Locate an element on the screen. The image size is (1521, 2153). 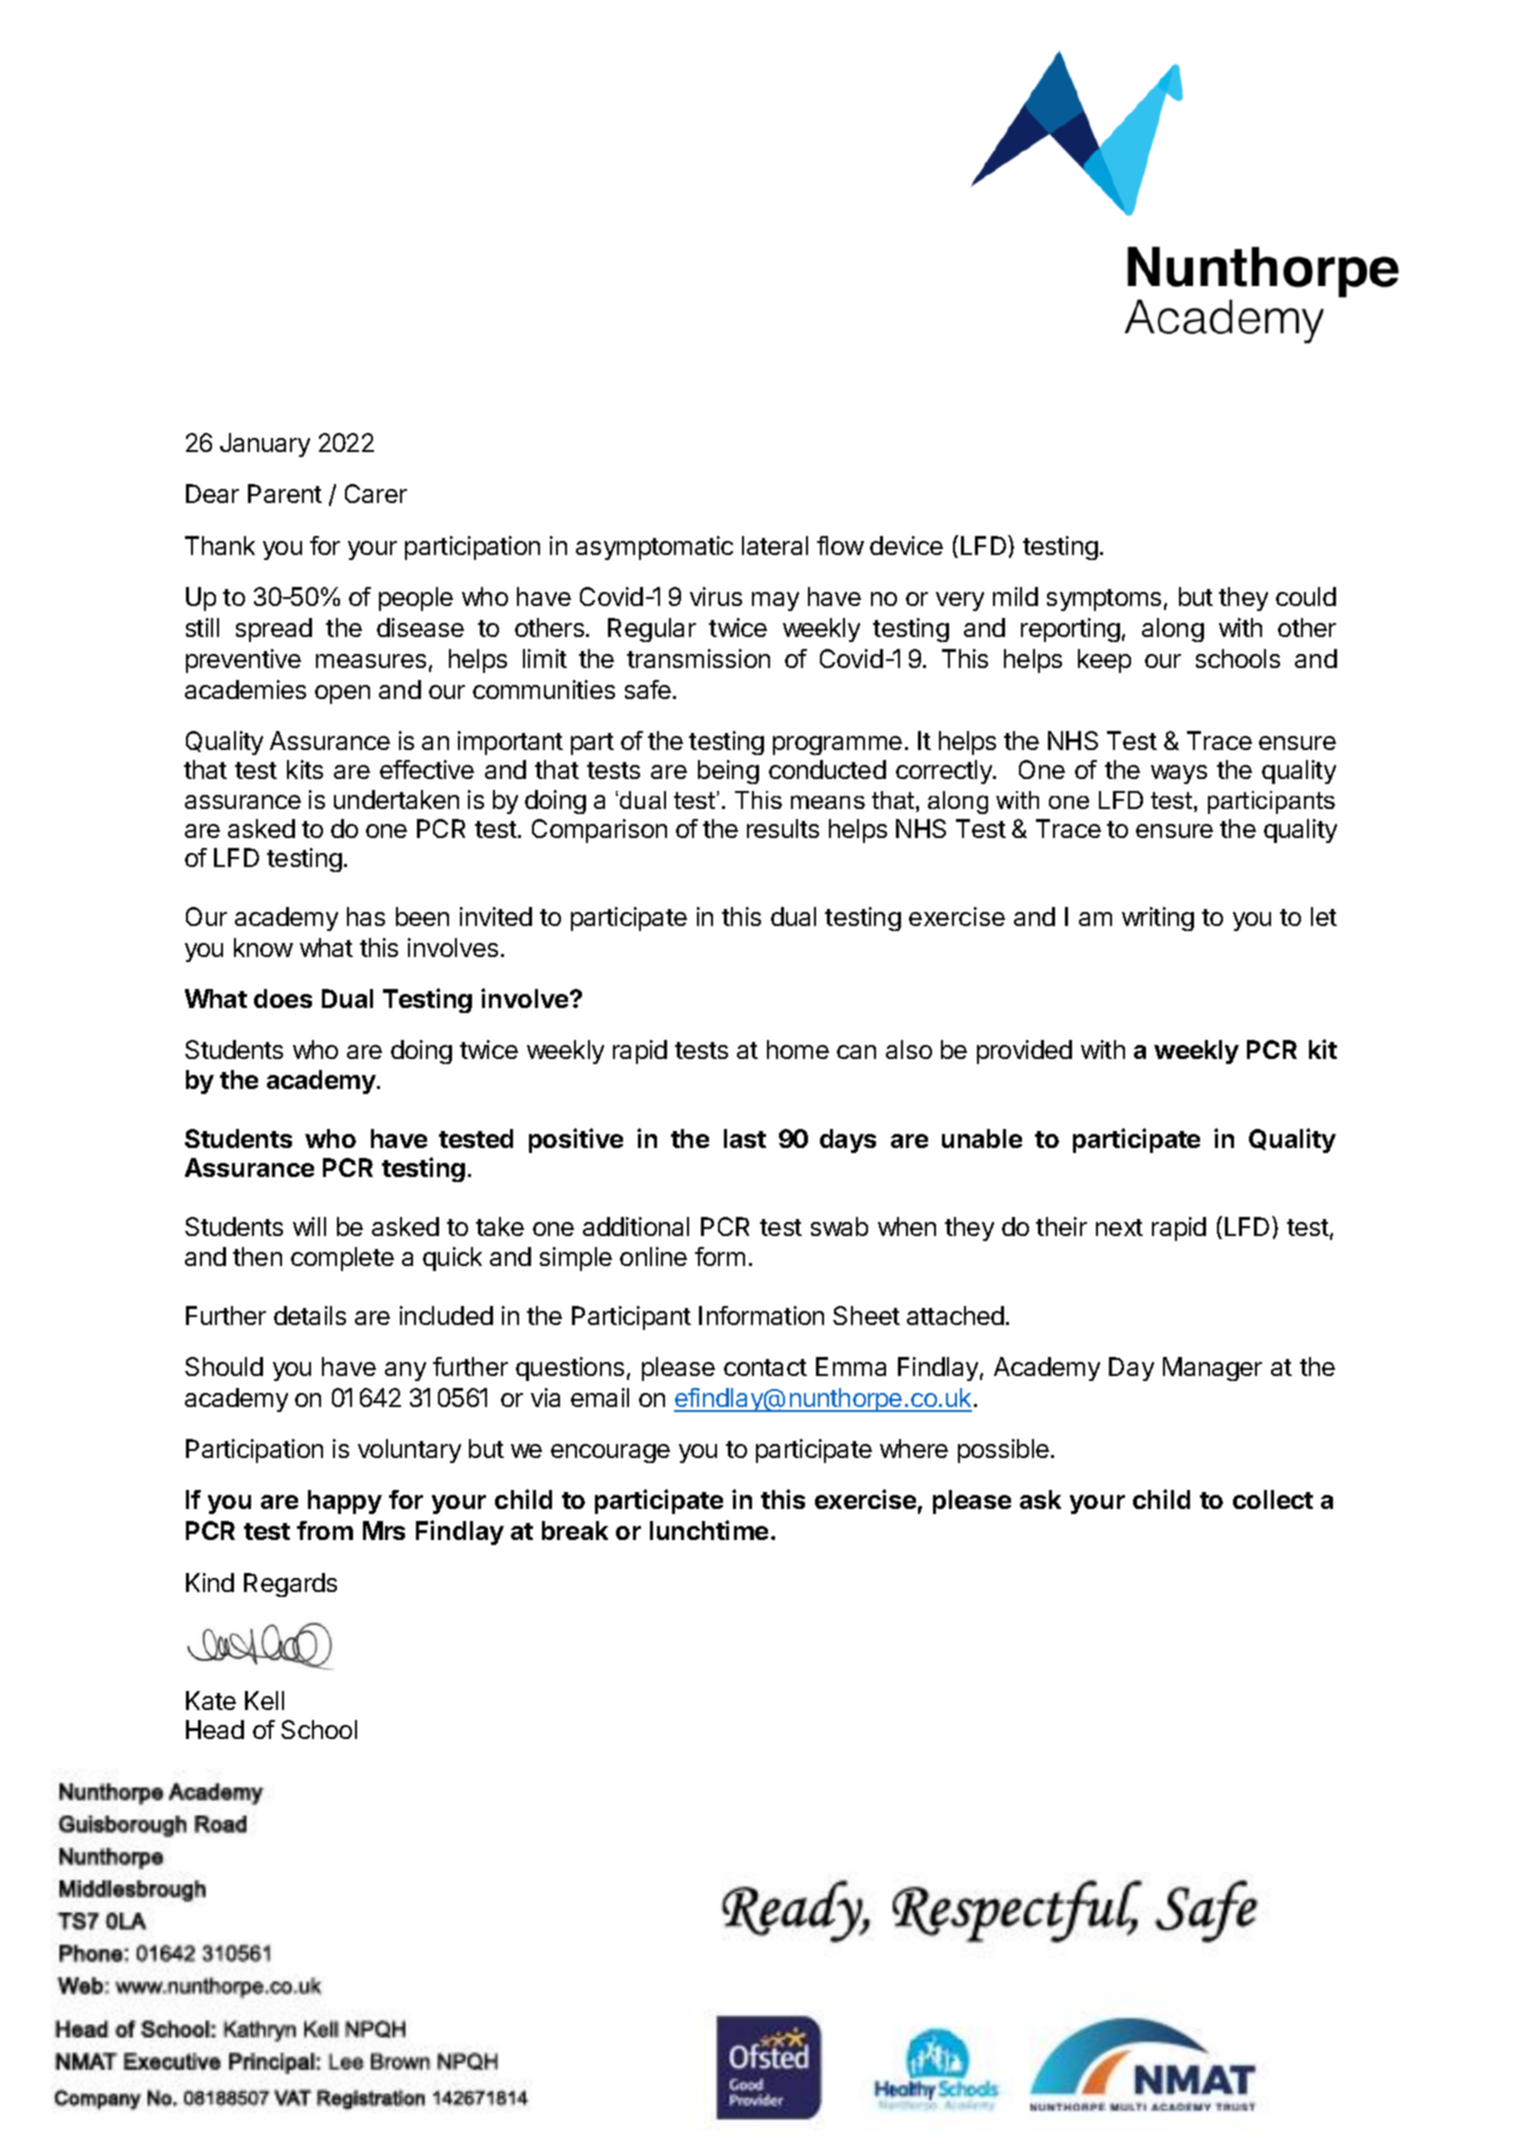
Carer is located at coordinates (376, 493).
